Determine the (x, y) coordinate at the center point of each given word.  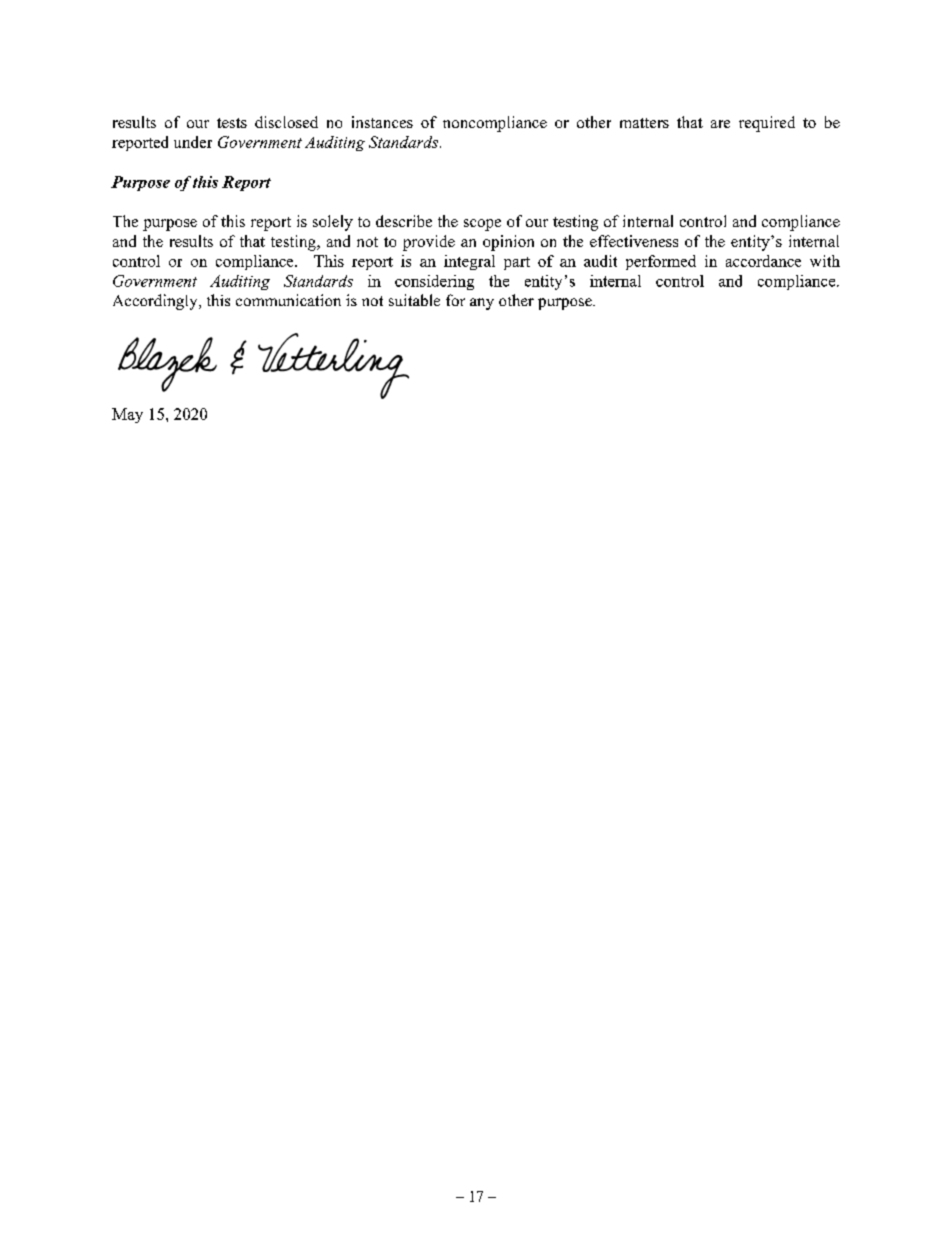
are (720, 124)
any (482, 304)
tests (232, 123)
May (127, 415)
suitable (414, 300)
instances (382, 122)
